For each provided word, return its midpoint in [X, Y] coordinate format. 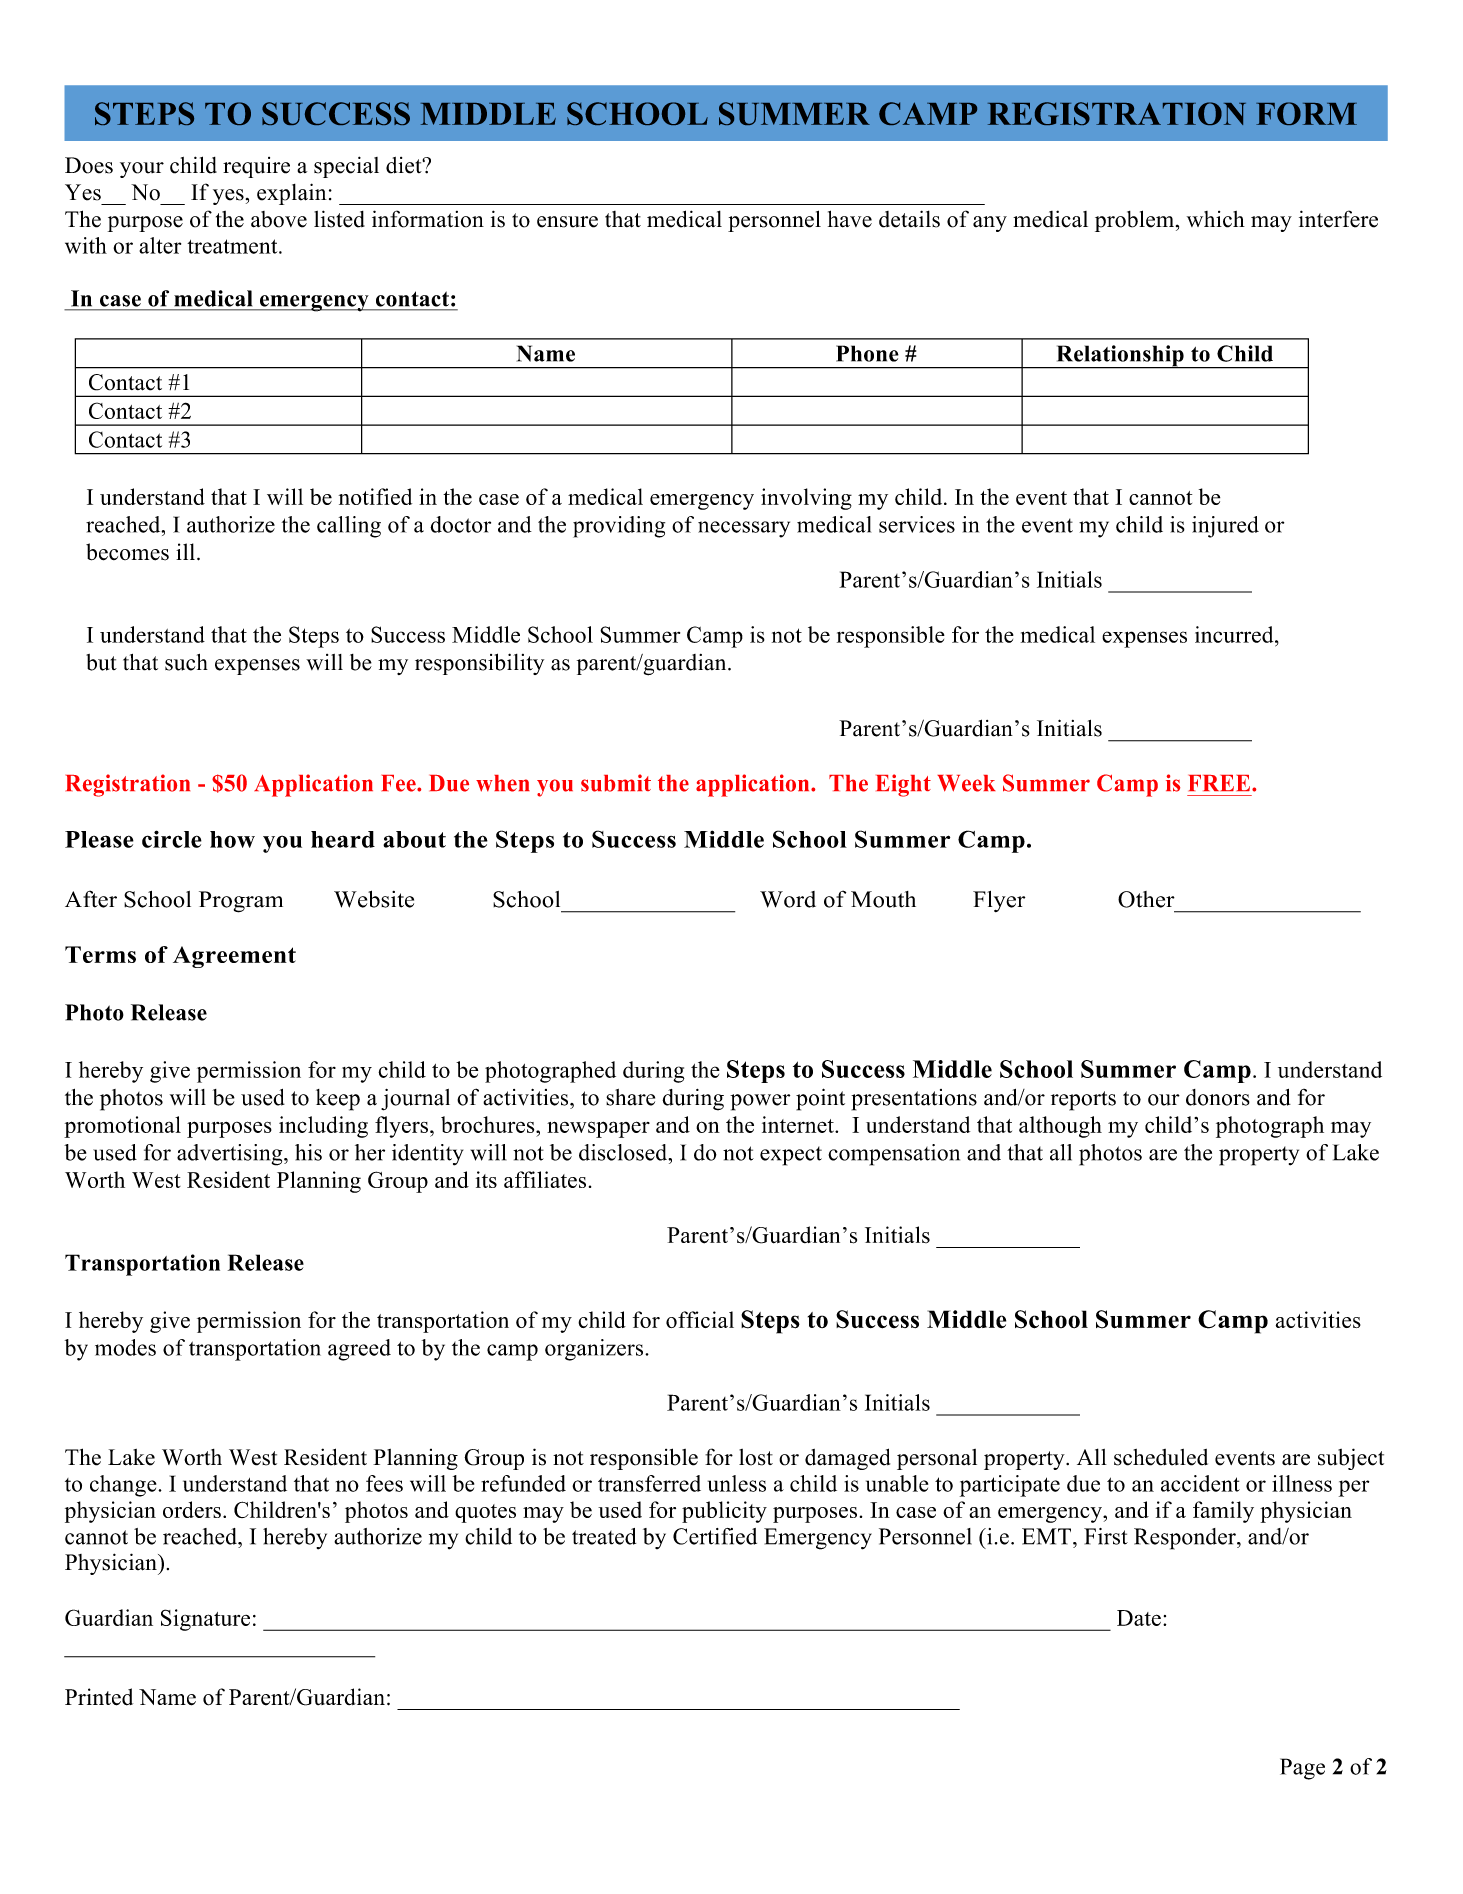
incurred [1235, 634]
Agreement [234, 957]
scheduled [1161, 1457]
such [186, 662]
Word [788, 899]
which [1216, 219]
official [700, 1319]
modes [125, 1347]
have [850, 219]
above [279, 219]
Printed [99, 1697]
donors [1218, 1097]
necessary [744, 529]
